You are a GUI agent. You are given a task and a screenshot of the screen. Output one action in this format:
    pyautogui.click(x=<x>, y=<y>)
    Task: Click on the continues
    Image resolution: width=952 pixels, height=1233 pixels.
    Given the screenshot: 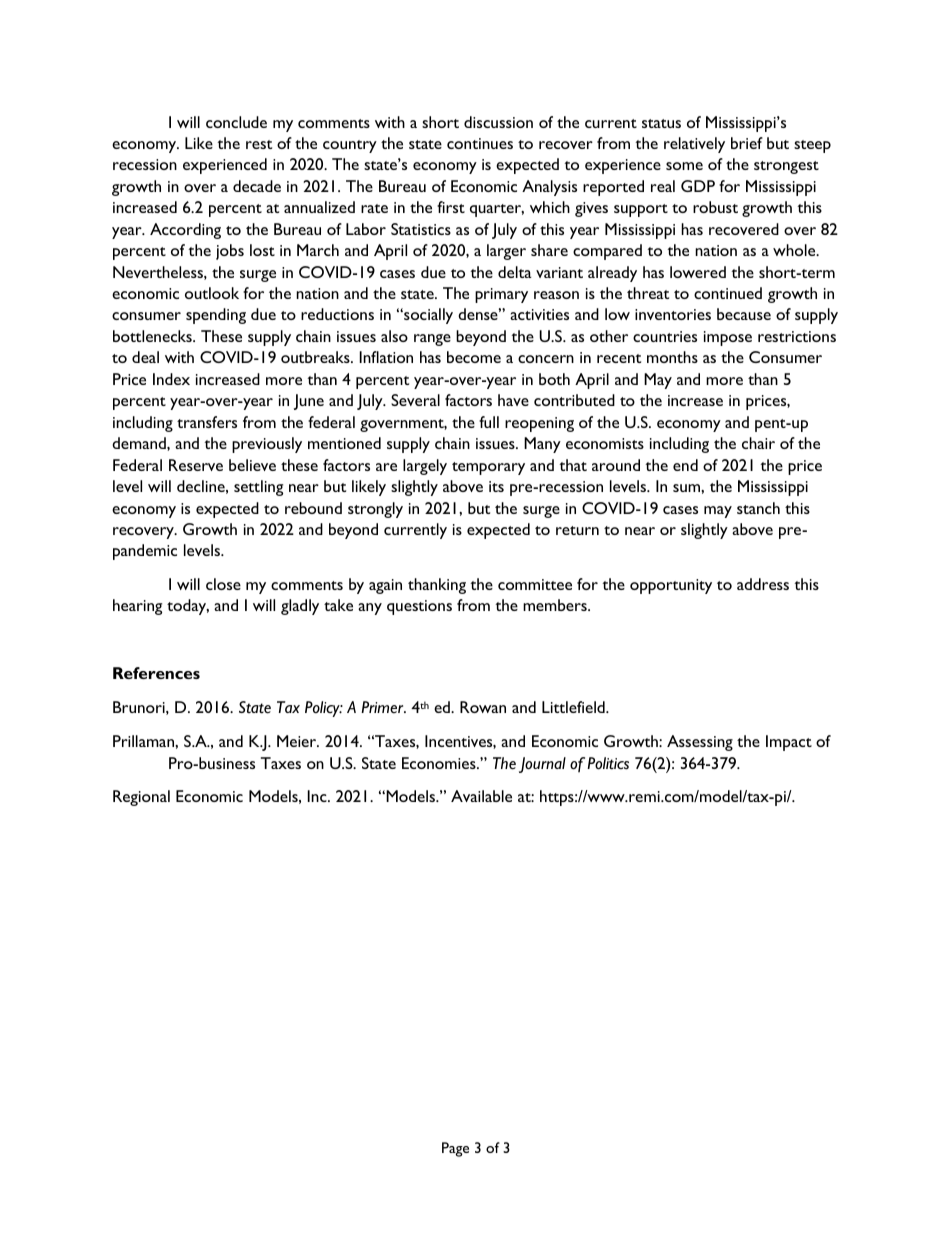 What is the action you would take?
    pyautogui.click(x=480, y=143)
